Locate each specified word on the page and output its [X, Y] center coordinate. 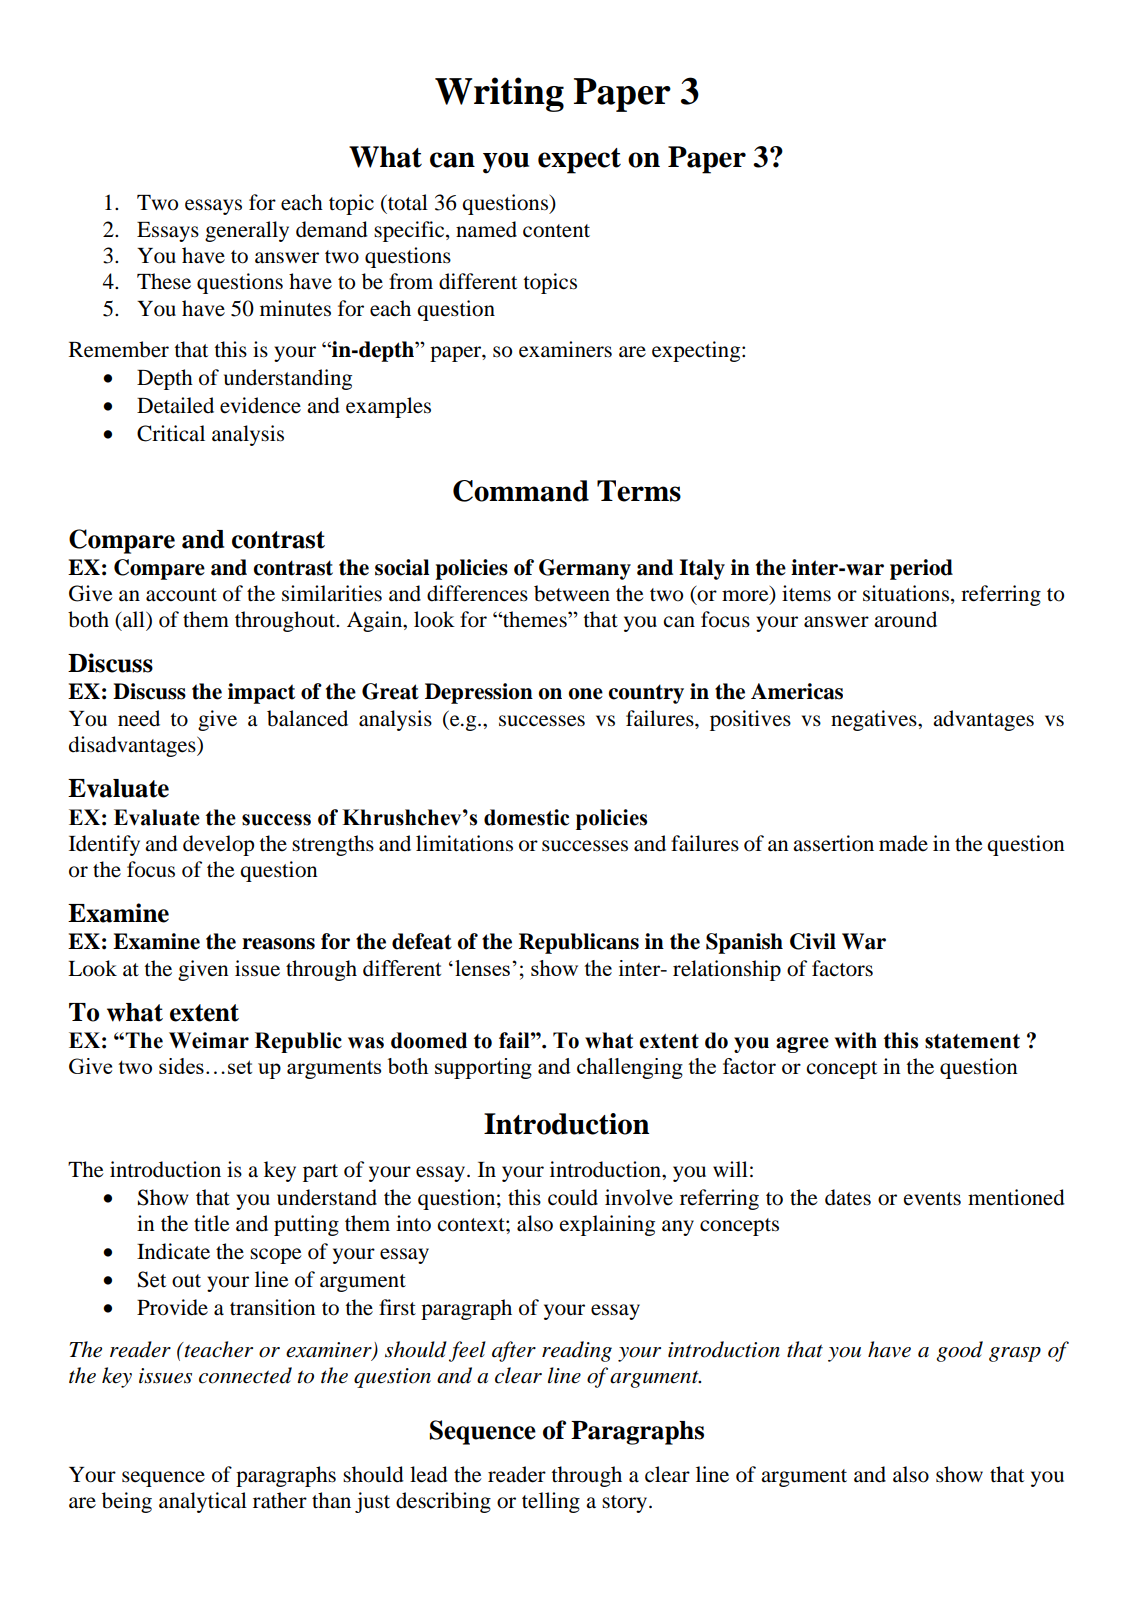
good [959, 1351]
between [572, 593]
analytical [203, 1502]
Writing [499, 94]
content [556, 231]
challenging [630, 1068]
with [855, 1040]
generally [247, 231]
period [921, 569]
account [181, 595]
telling [551, 1502]
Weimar [209, 1040]
